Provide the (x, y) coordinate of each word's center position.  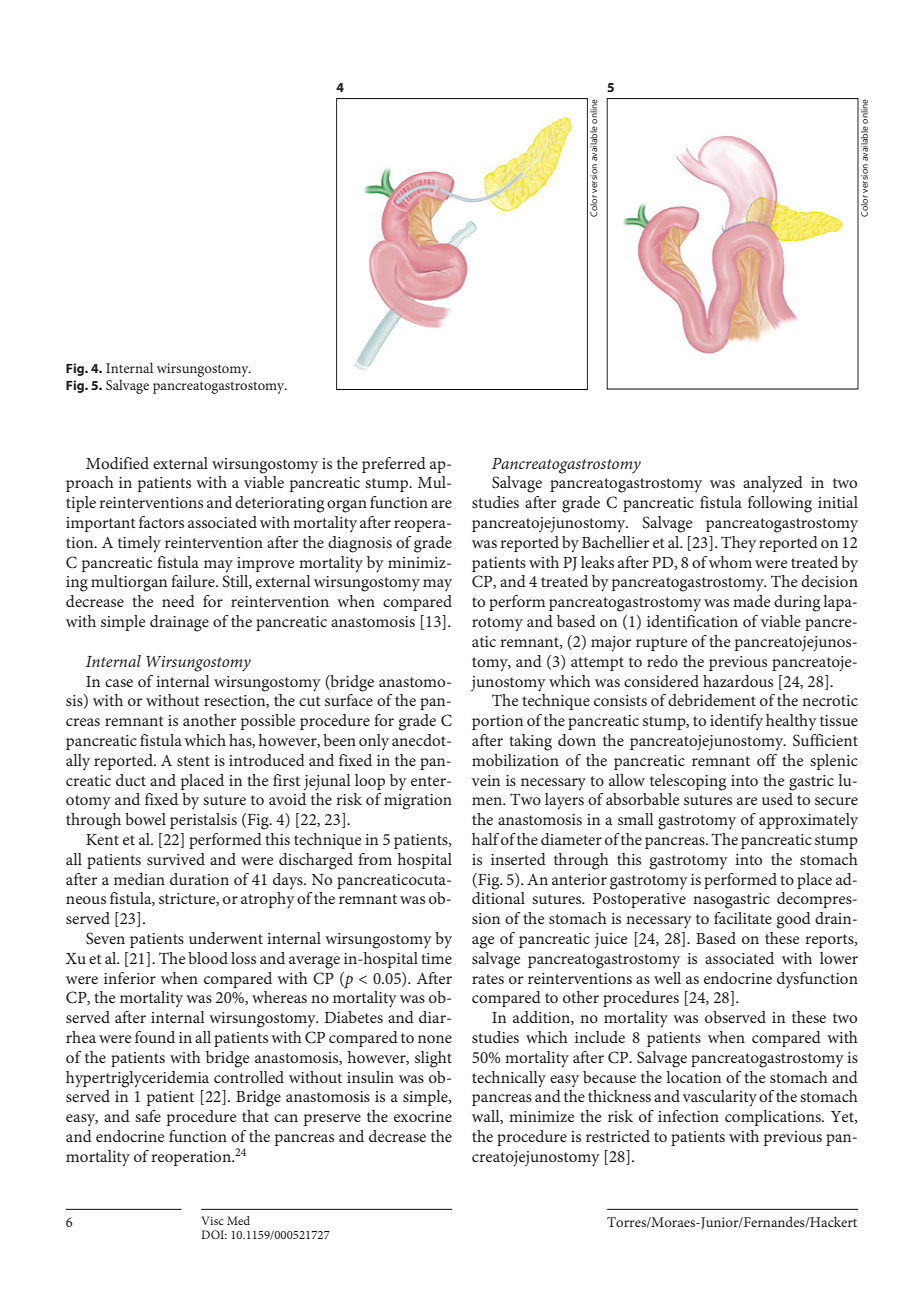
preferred (394, 465)
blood (208, 958)
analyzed (773, 484)
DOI (214, 1234)
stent (193, 761)
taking (530, 742)
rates (488, 979)
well (667, 978)
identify (736, 722)
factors (161, 522)
